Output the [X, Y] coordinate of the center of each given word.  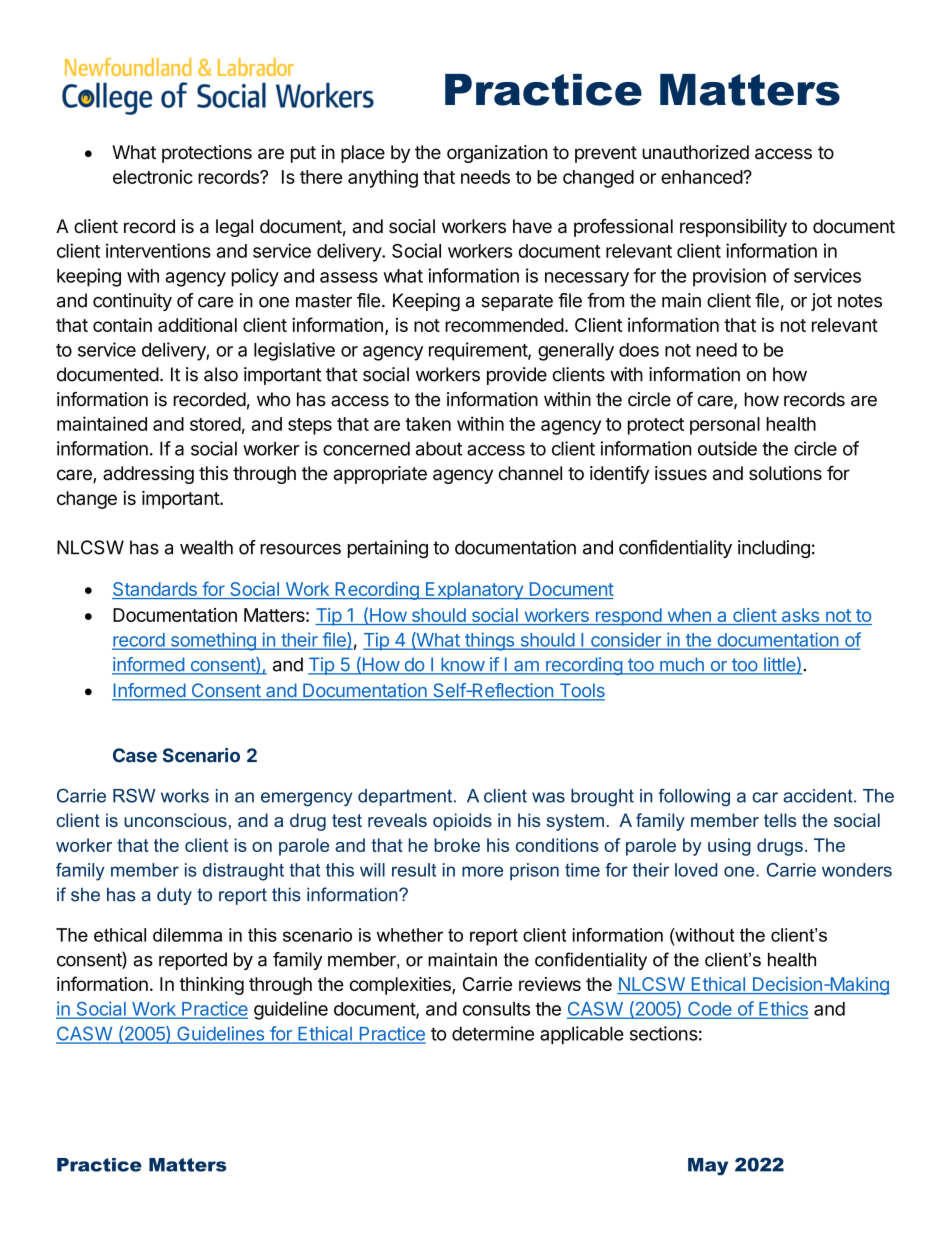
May [708, 1167]
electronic [153, 176]
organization [497, 154]
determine [493, 1033]
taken [428, 424]
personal [725, 426]
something [213, 641]
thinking [211, 986]
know [462, 665]
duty [174, 896]
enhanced [702, 177]
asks [800, 616]
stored [215, 424]
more [482, 871]
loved [696, 870]
